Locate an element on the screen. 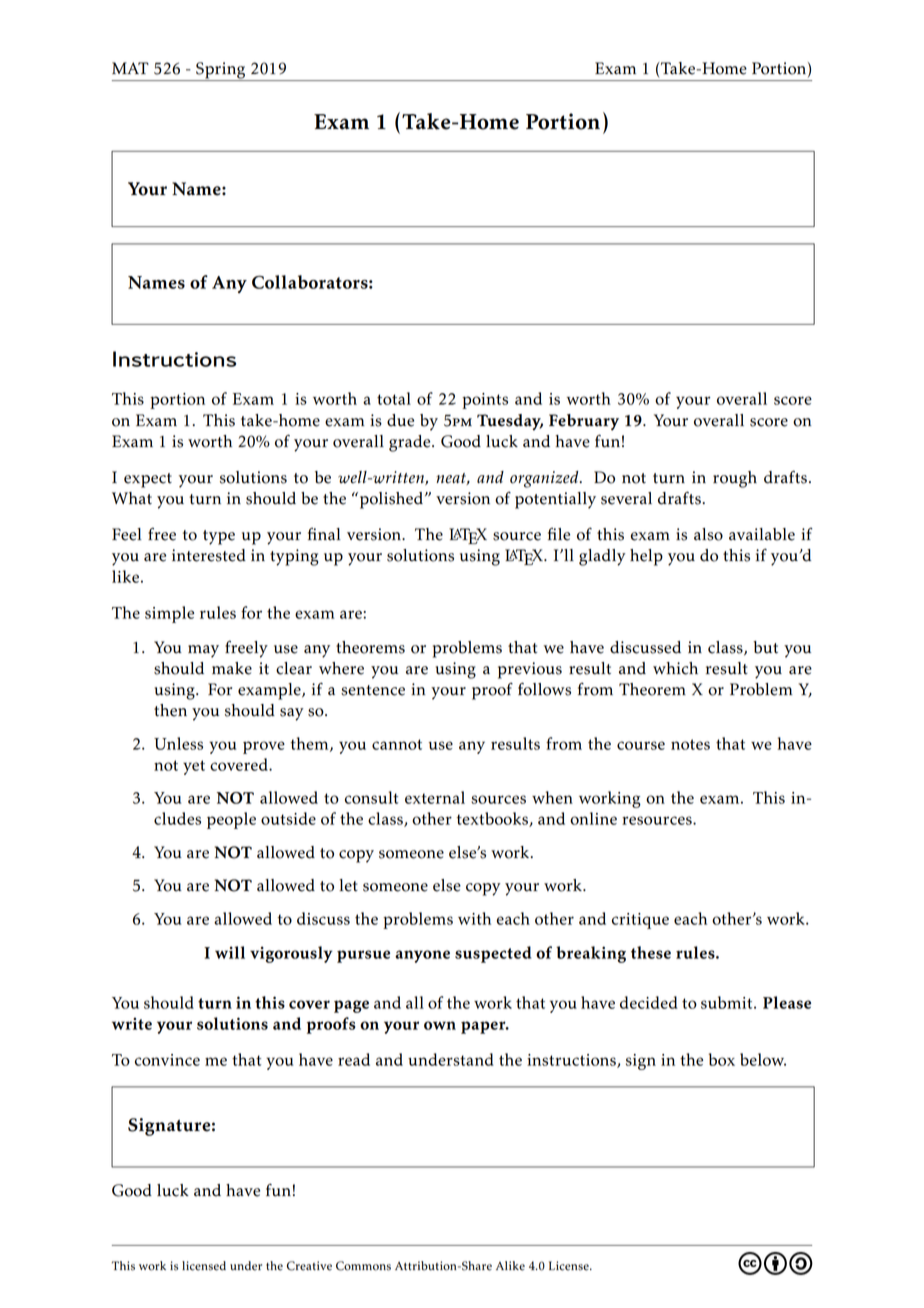 This screenshot has width=924, height=1308. Spring is located at coordinates (221, 71).
